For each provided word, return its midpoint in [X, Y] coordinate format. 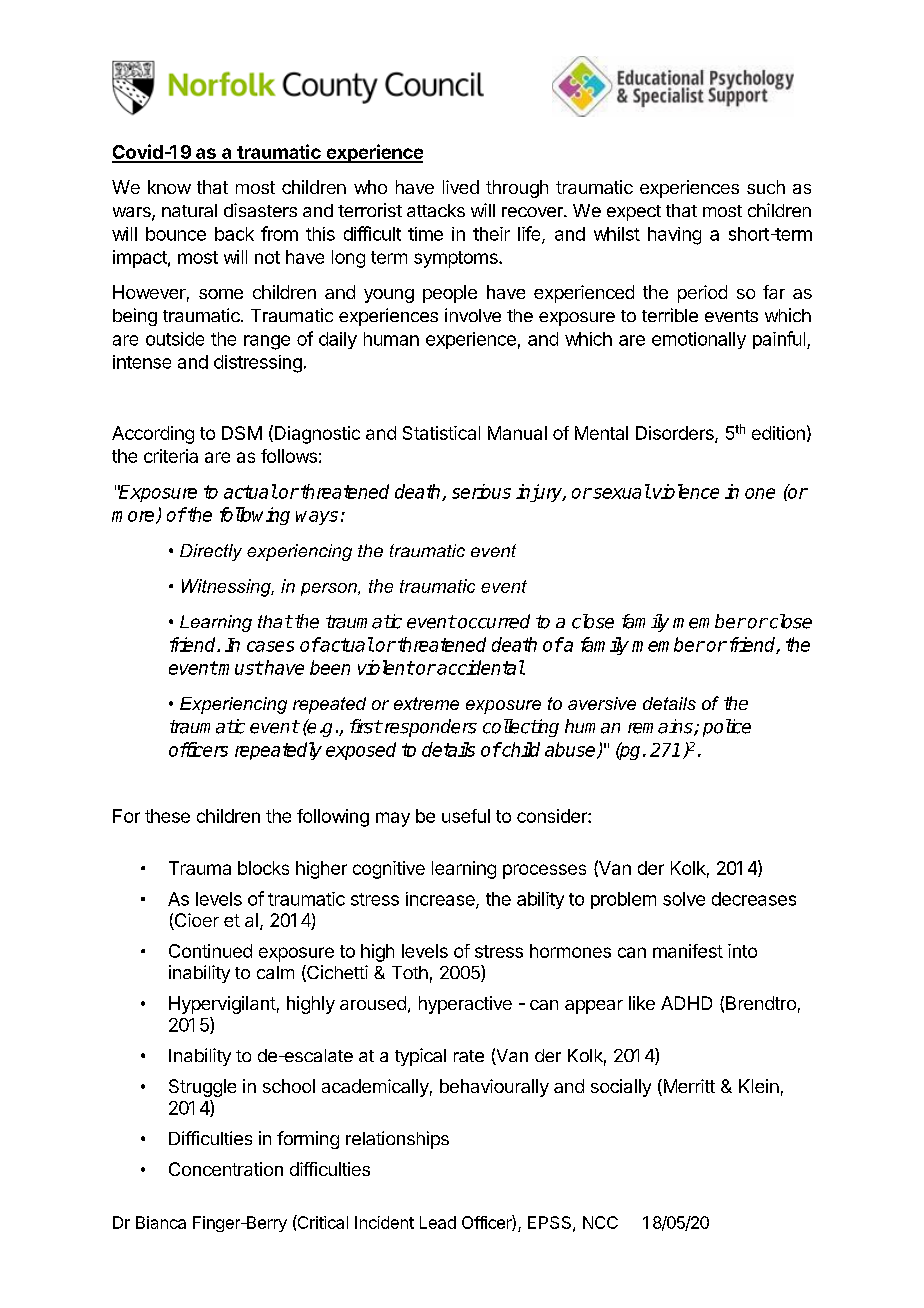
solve [684, 899]
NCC [600, 1222]
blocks [263, 868]
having [674, 236]
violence [686, 491]
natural [189, 210]
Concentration [226, 1169]
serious [481, 491]
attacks [436, 210]
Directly [211, 552]
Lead [438, 1222]
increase [441, 900]
